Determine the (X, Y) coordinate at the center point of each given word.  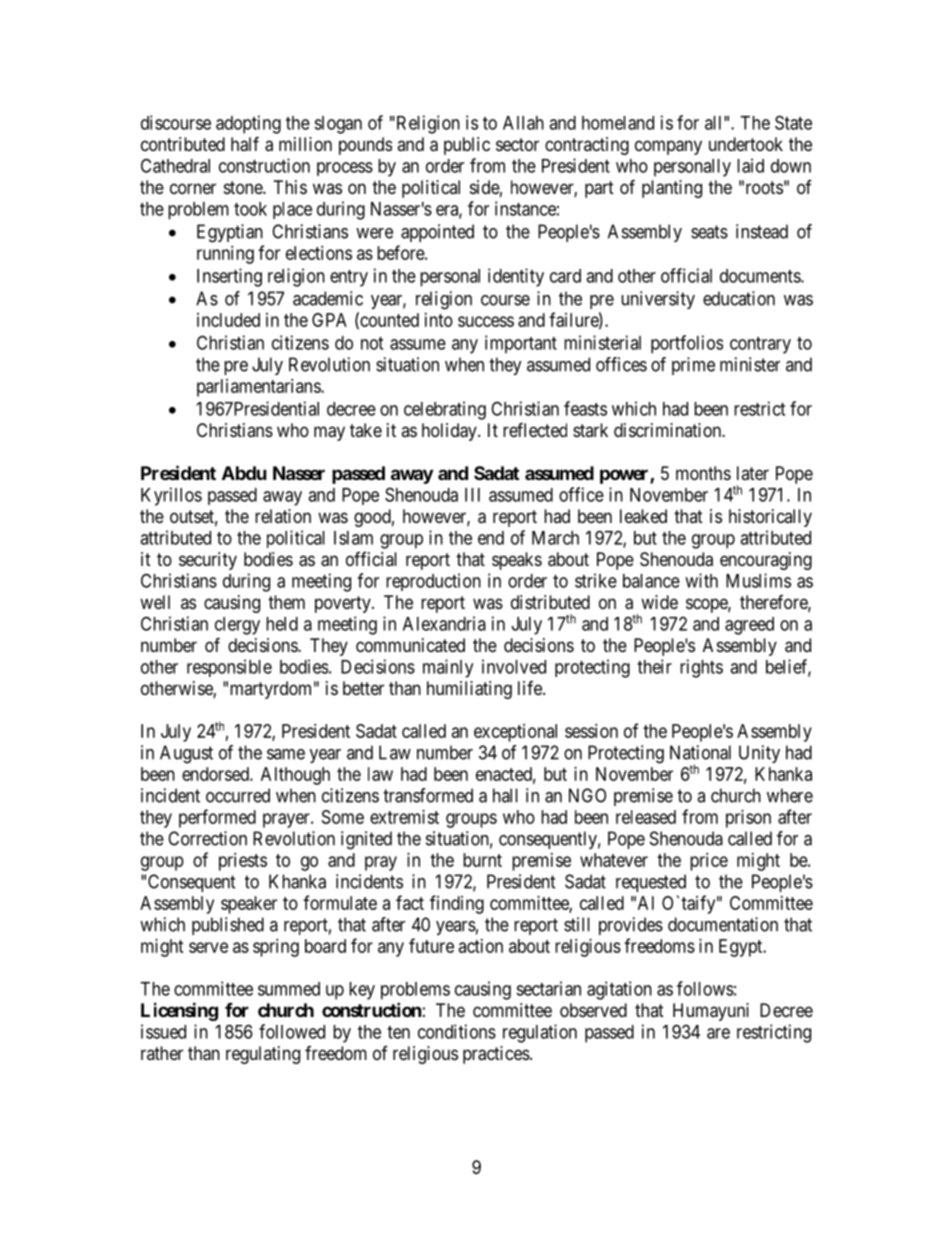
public (467, 146)
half (245, 144)
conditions (457, 1031)
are (718, 1033)
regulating (263, 1055)
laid (750, 165)
